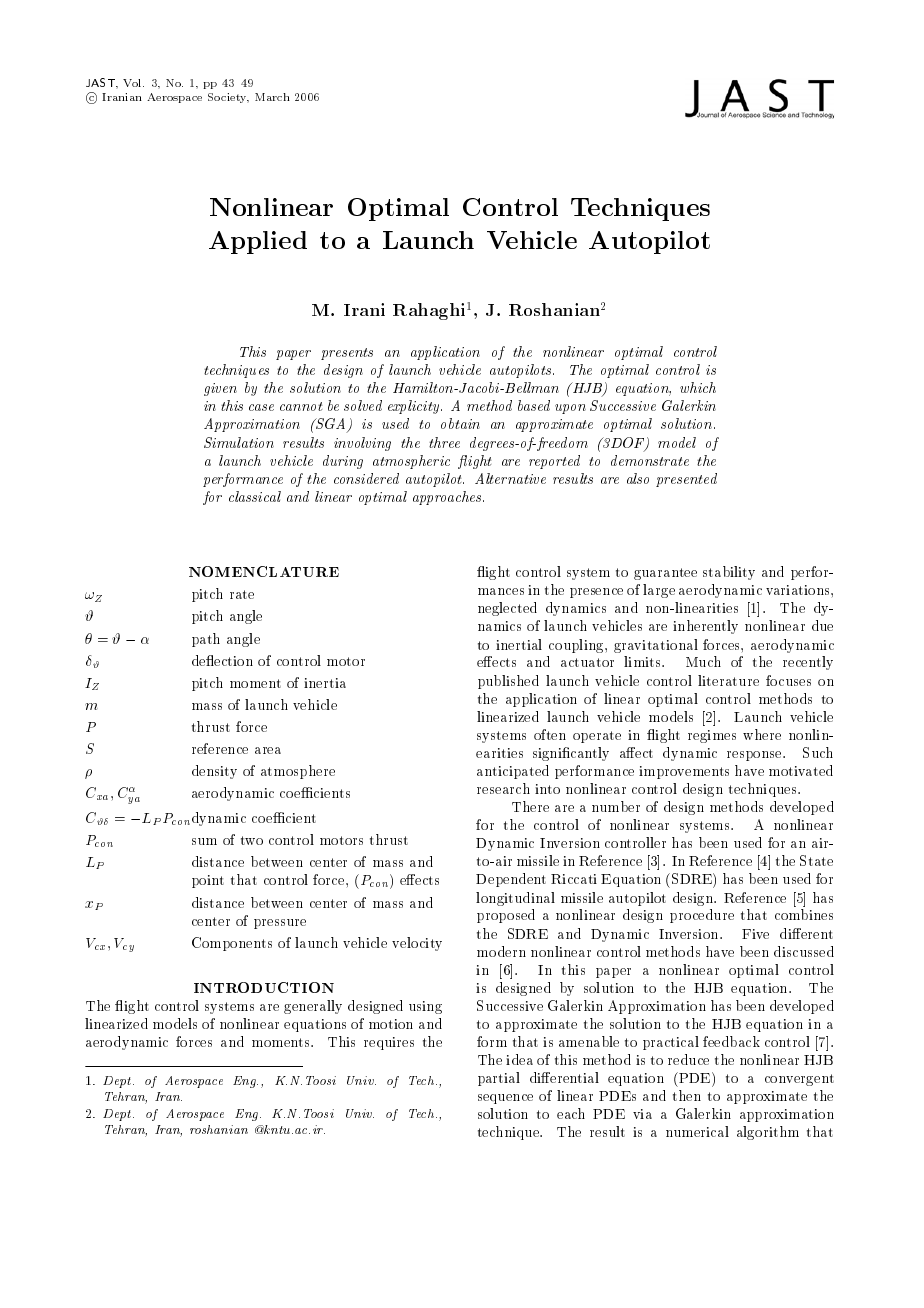  What do you see at coordinates (505, 1099) in the document?
I see `sequence` at bounding box center [505, 1099].
